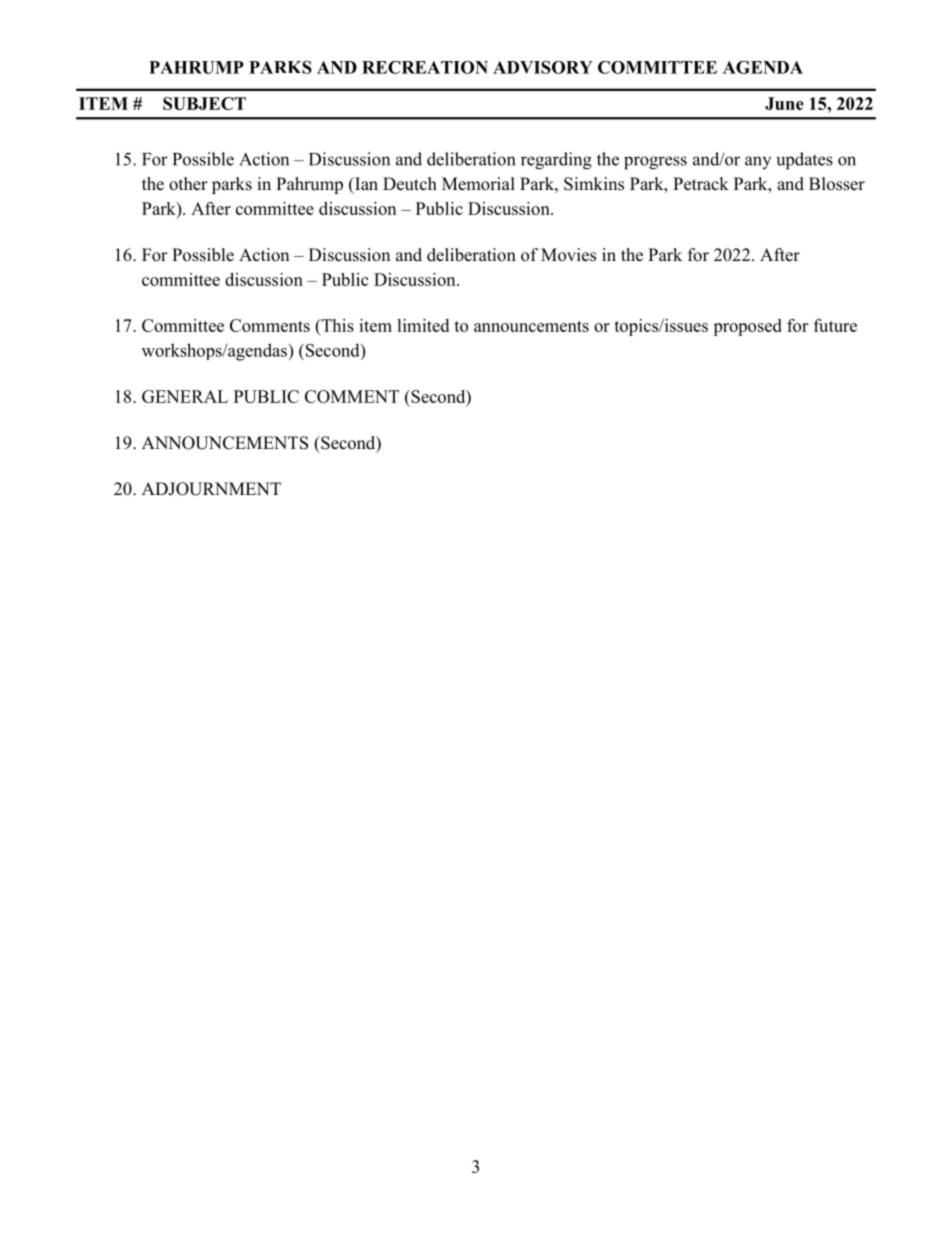 This image has width=952, height=1233. I want to click on ADVISORY, so click(543, 67).
